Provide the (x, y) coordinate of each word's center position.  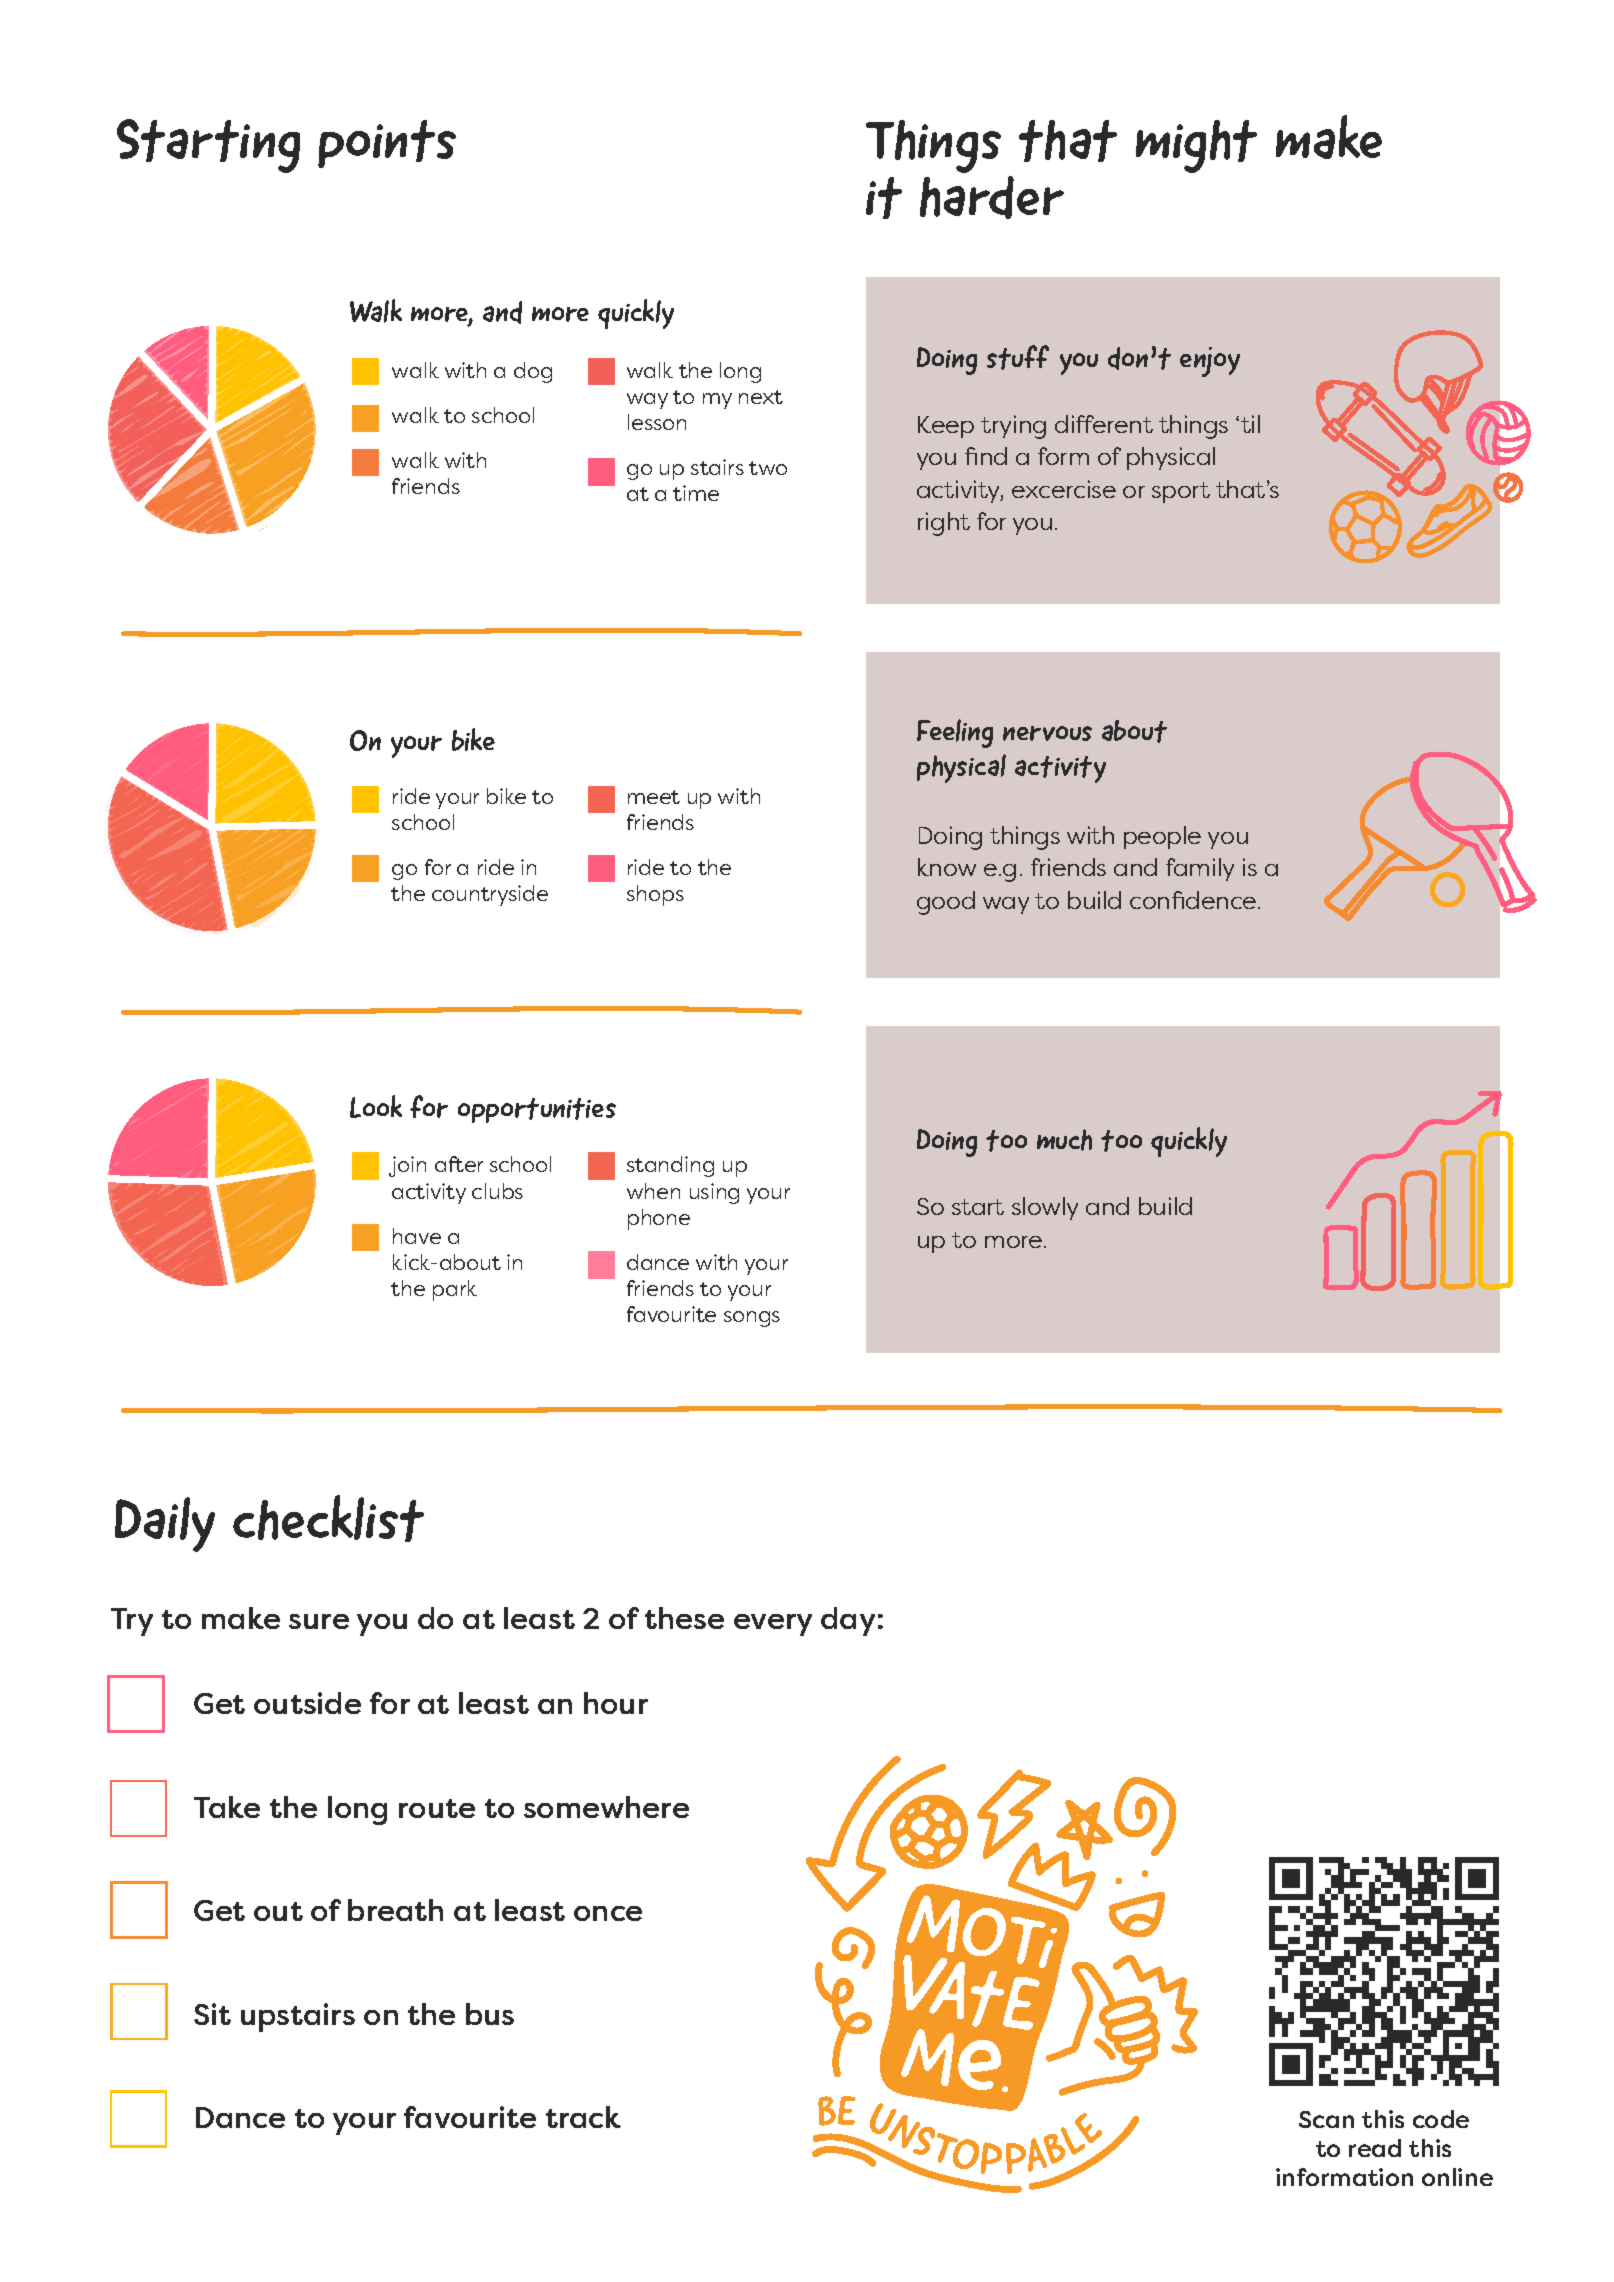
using (714, 1193)
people (1162, 837)
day (848, 1621)
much (1064, 1140)
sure (319, 1621)
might (1196, 146)
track (583, 2117)
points (387, 144)
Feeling (955, 733)
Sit (212, 2014)
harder (992, 197)
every (773, 1625)
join (407, 1166)
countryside (490, 895)
